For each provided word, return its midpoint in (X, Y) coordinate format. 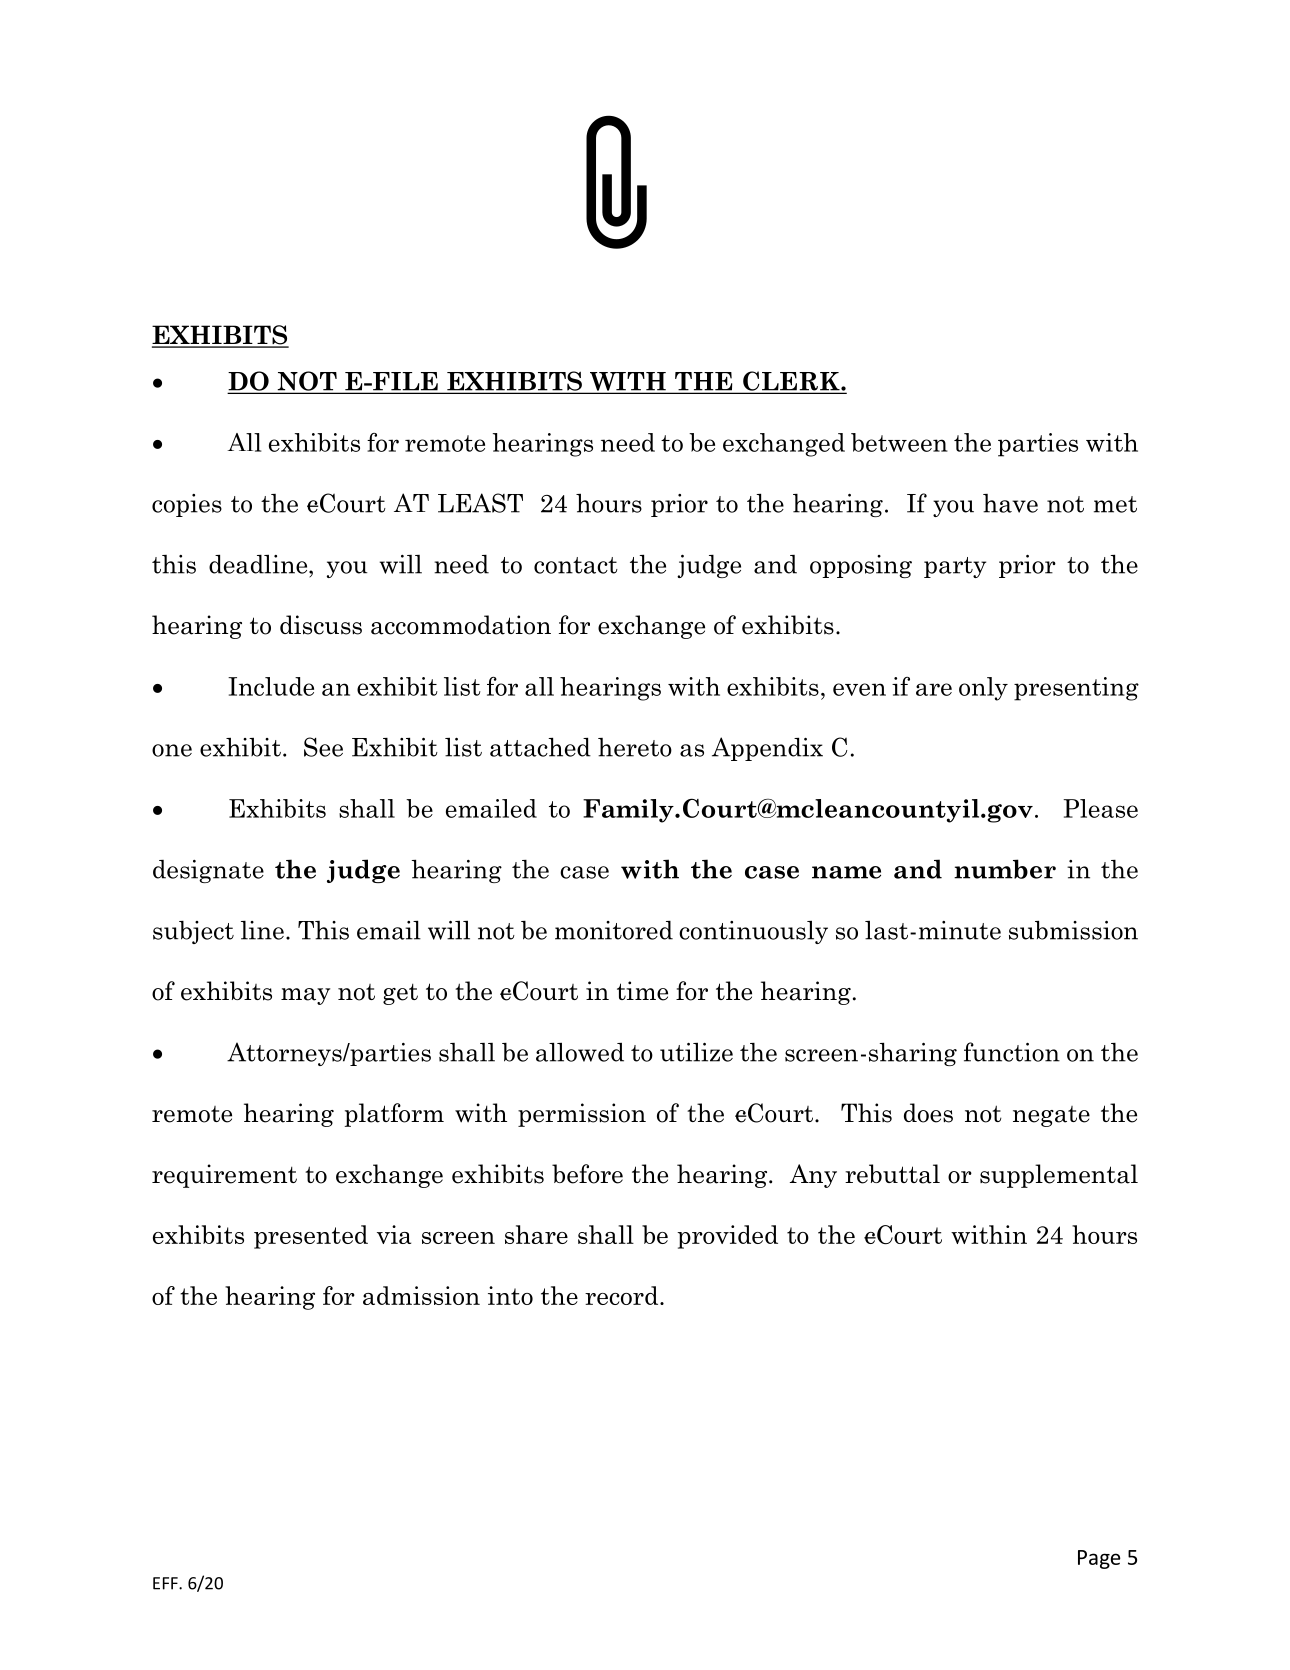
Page (1099, 1559)
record (623, 1295)
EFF (166, 1583)
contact (576, 565)
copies (187, 505)
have (1010, 503)
